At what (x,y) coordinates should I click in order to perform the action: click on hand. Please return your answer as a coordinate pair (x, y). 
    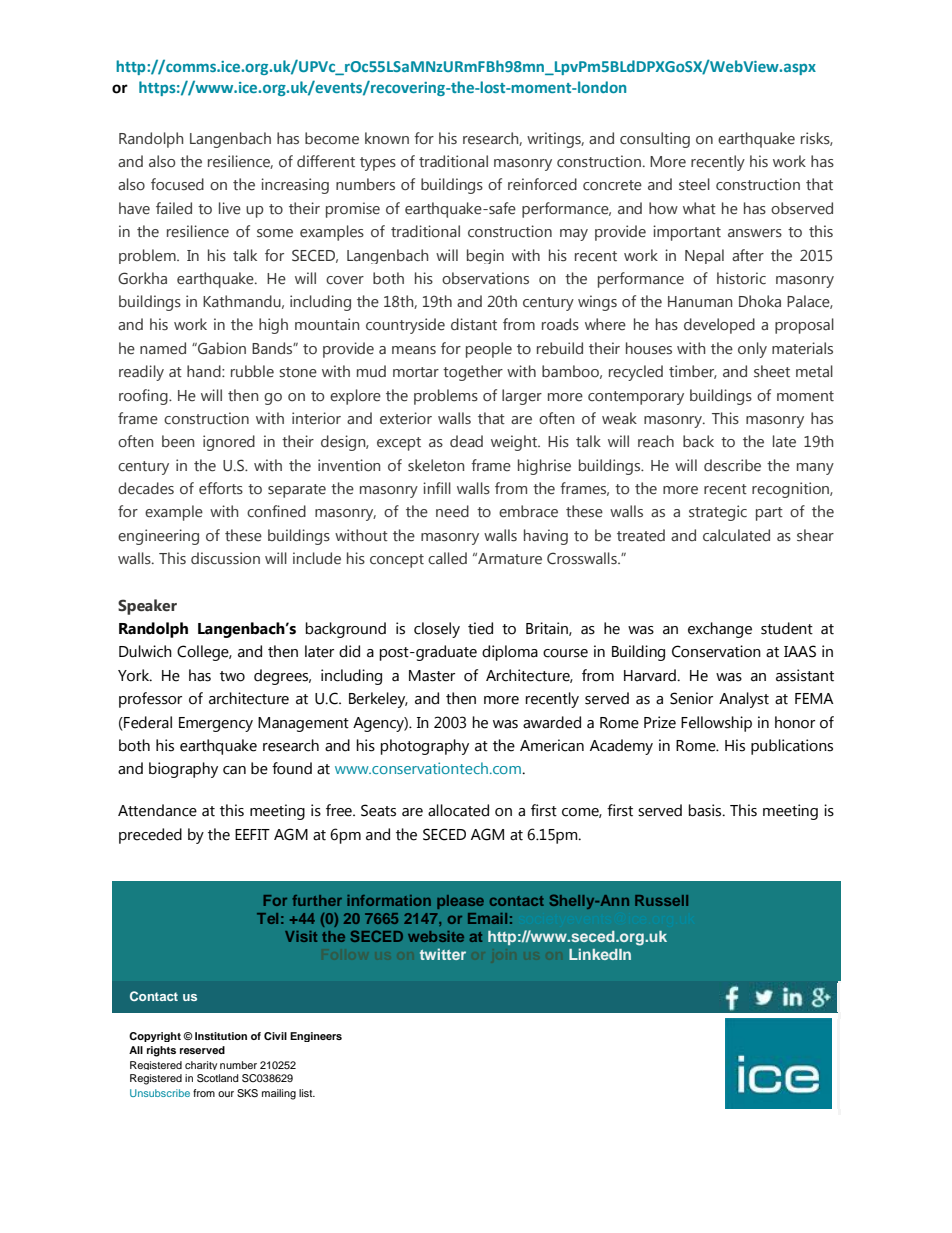
    Looking at the image, I should click on (205, 371).
